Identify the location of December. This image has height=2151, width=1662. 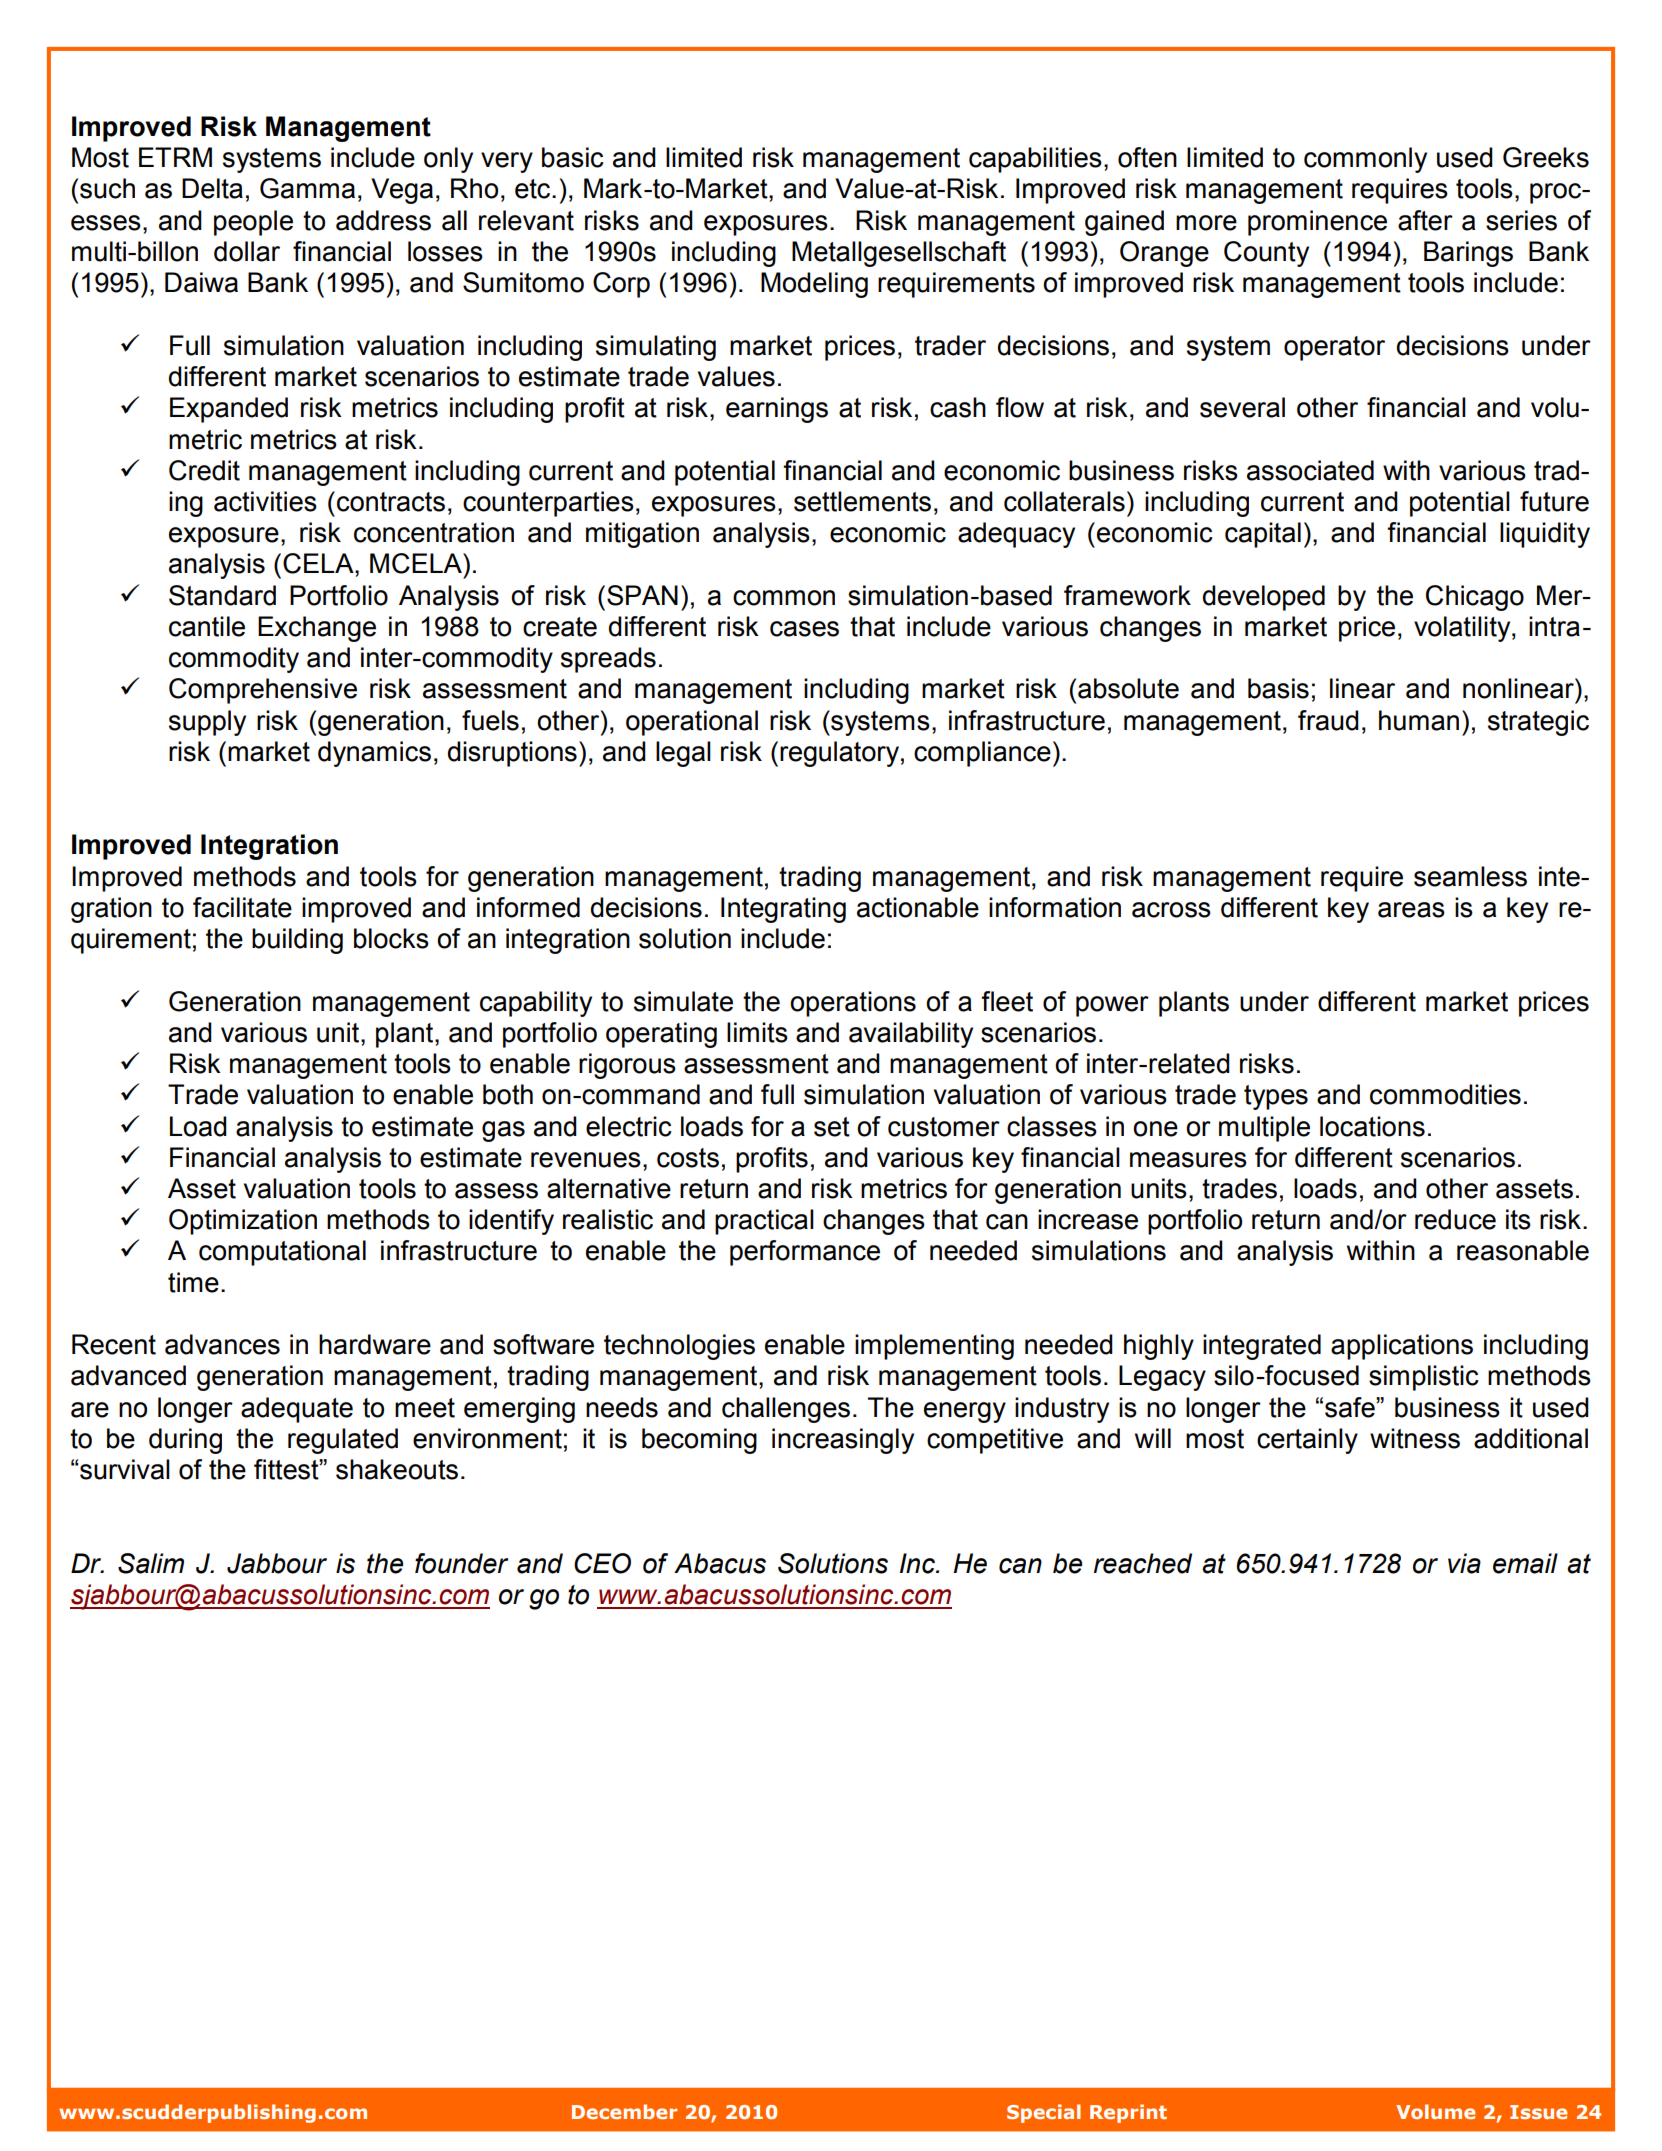
(624, 2111).
